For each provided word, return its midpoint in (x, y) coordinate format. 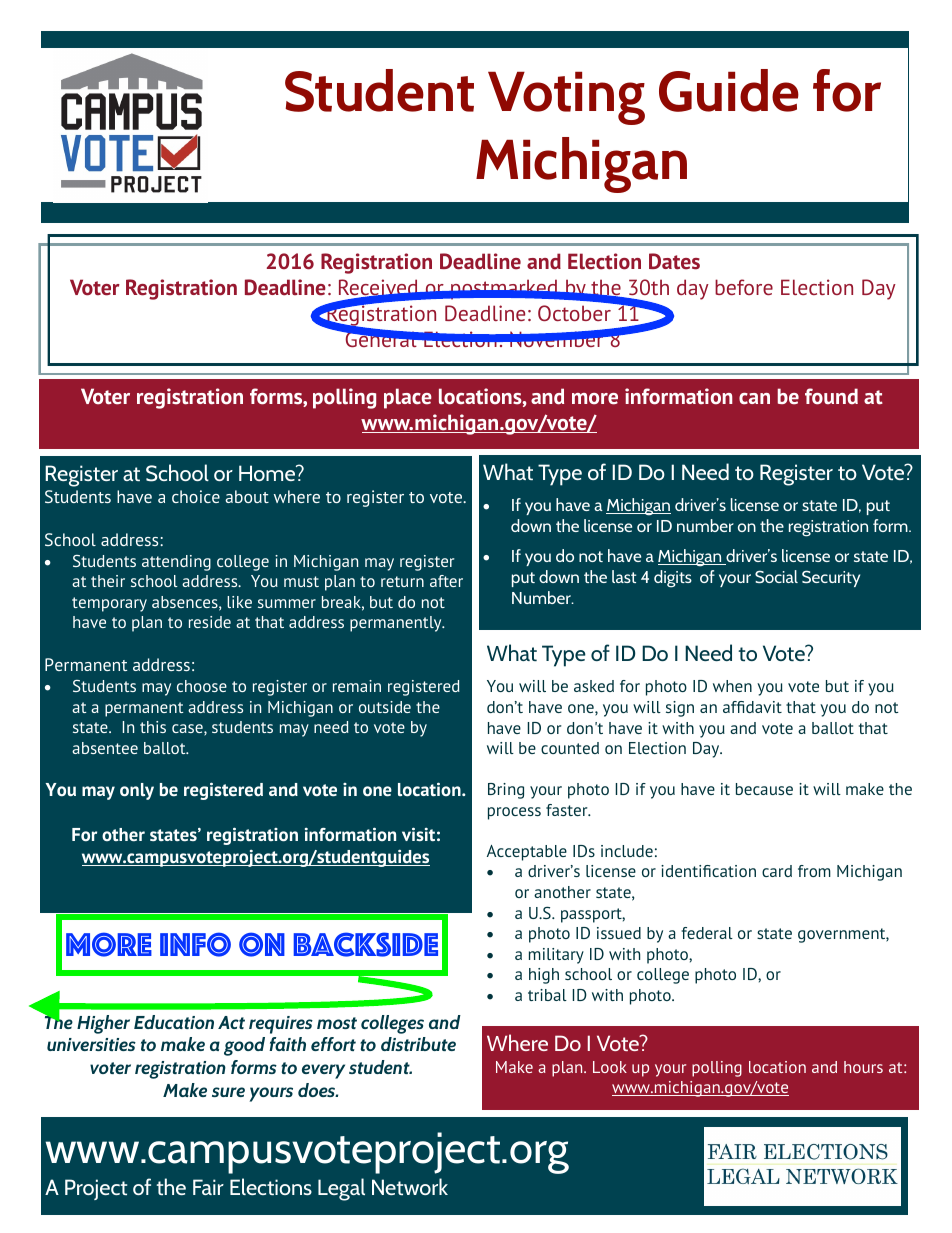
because (764, 789)
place (408, 398)
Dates (674, 261)
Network (410, 1186)
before (744, 287)
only (137, 791)
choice (196, 496)
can (754, 398)
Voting (566, 98)
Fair (208, 1187)
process (514, 813)
